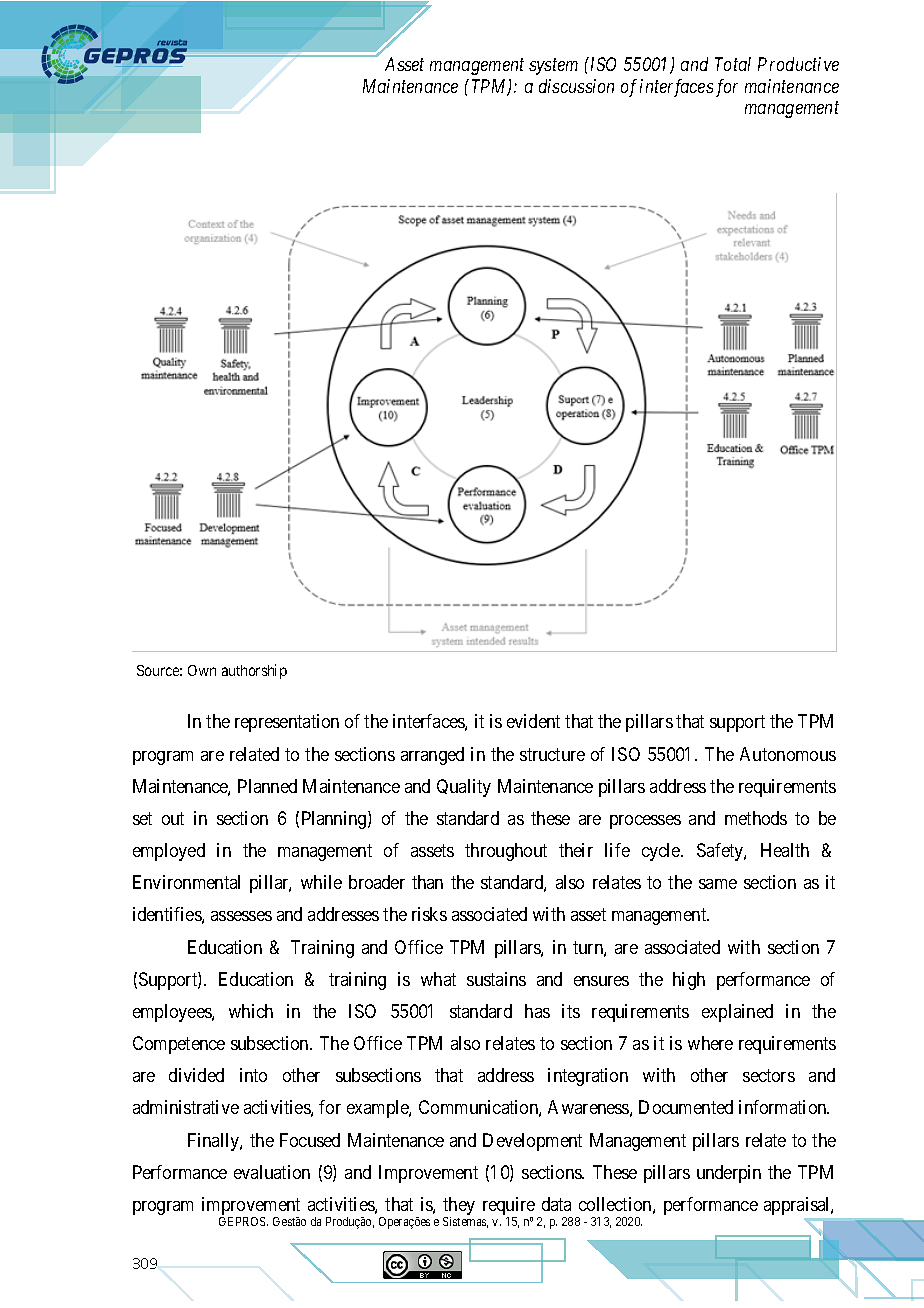 This document has height=1308, width=924. I want to click on evaluation, so click(272, 1172).
